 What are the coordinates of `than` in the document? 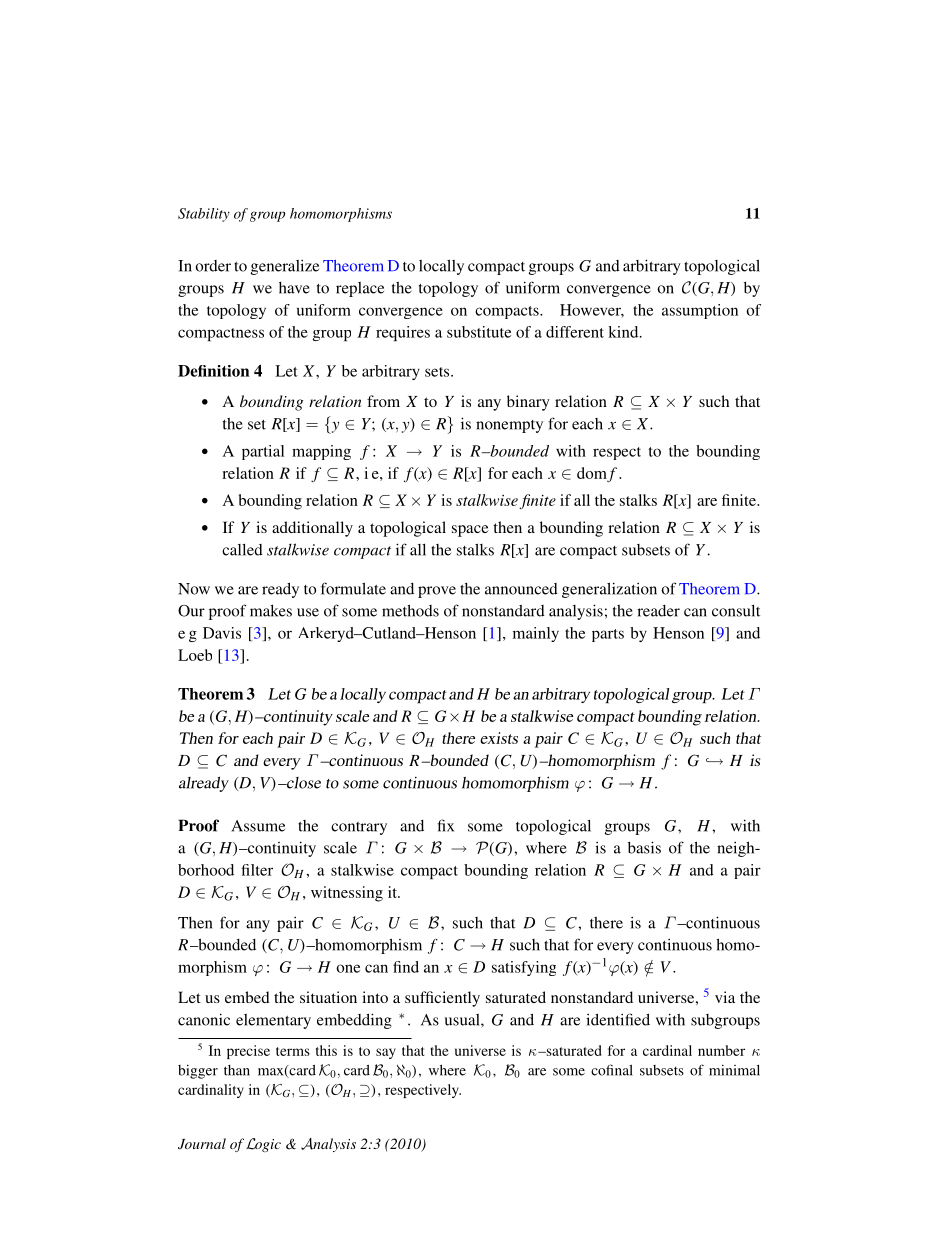 It's located at (237, 1070).
